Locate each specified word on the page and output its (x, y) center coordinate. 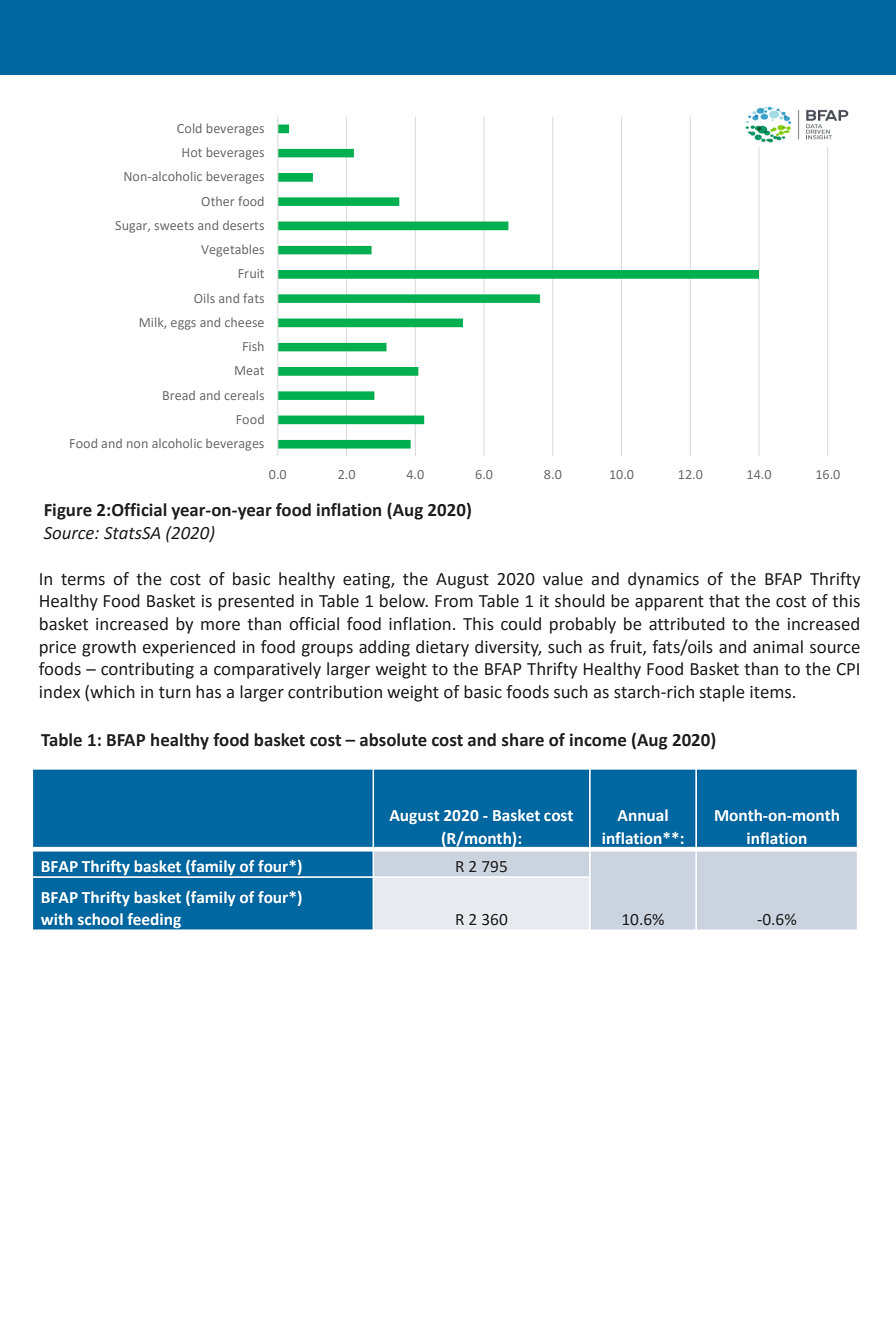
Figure (68, 511)
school (100, 919)
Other (217, 201)
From (454, 601)
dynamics (663, 580)
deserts (243, 225)
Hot (192, 152)
